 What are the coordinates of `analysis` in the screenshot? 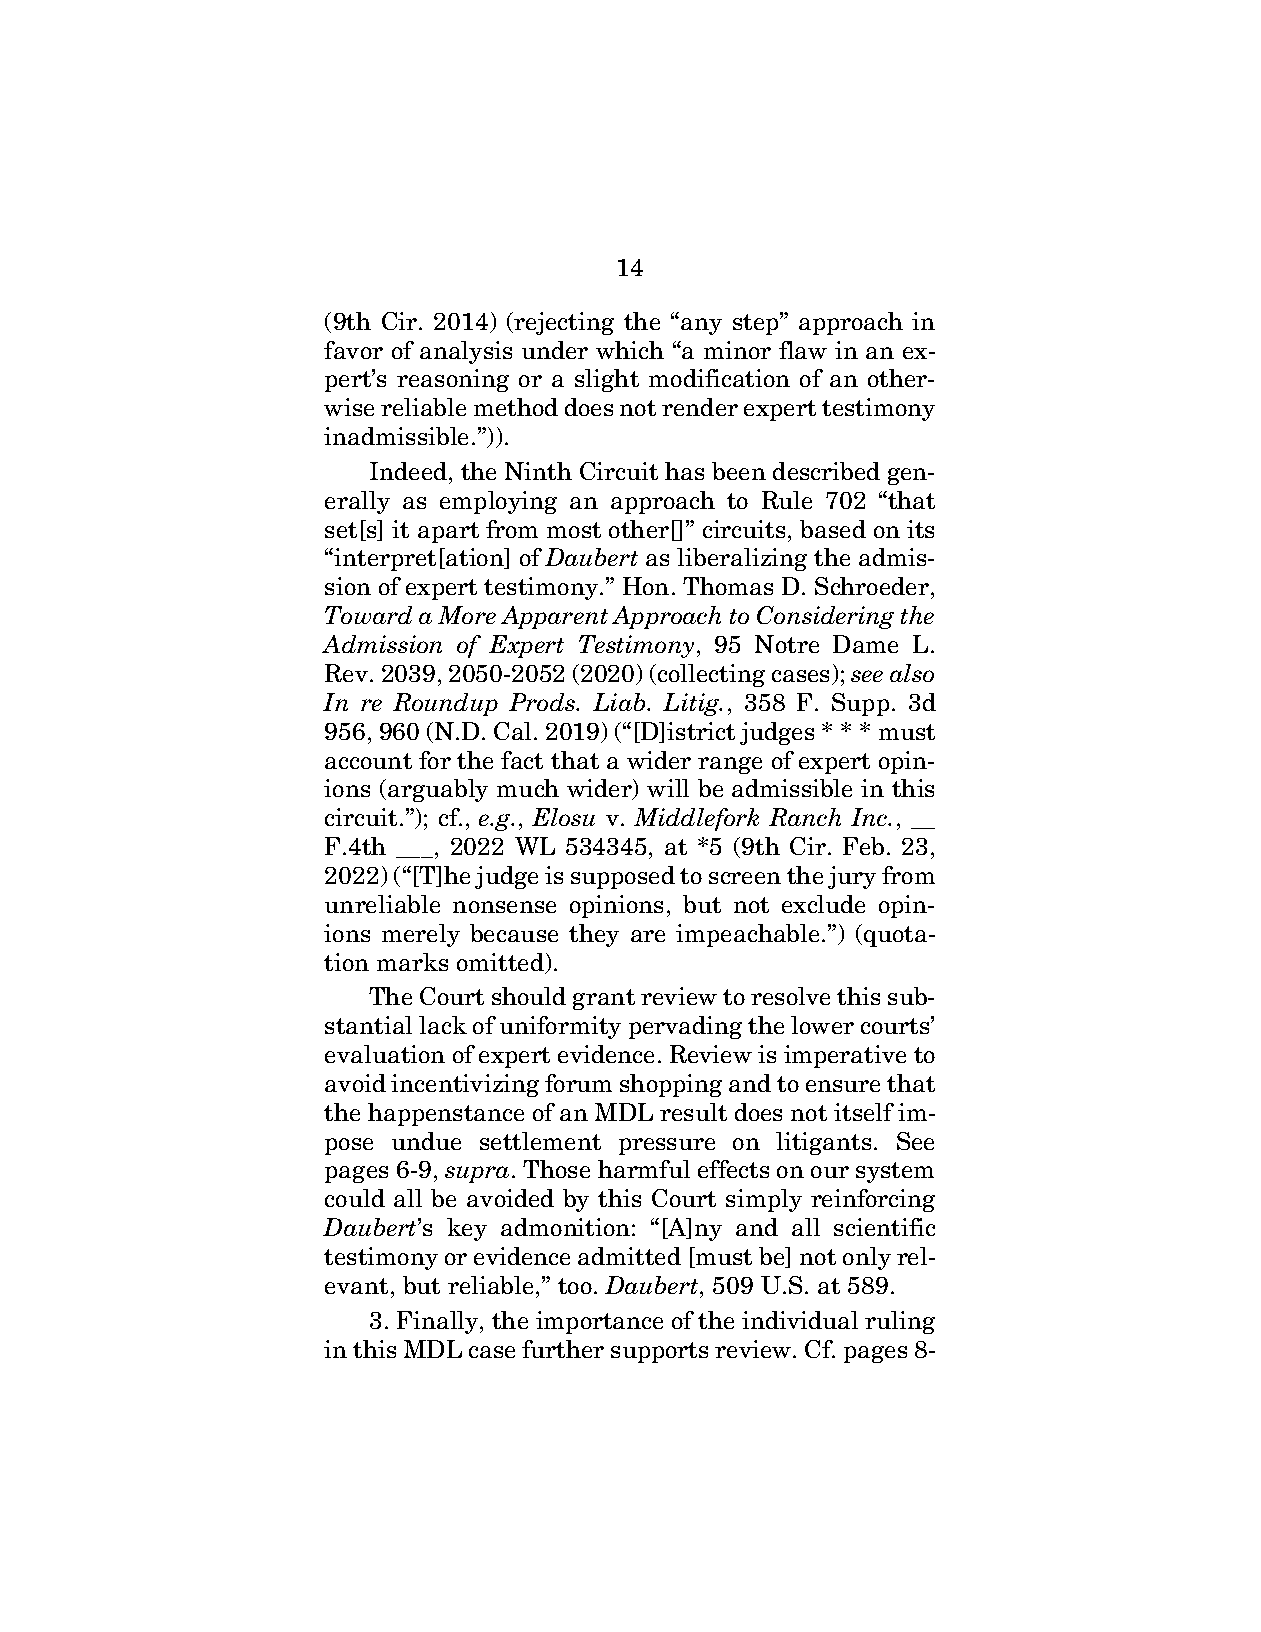 It's located at (466, 352).
